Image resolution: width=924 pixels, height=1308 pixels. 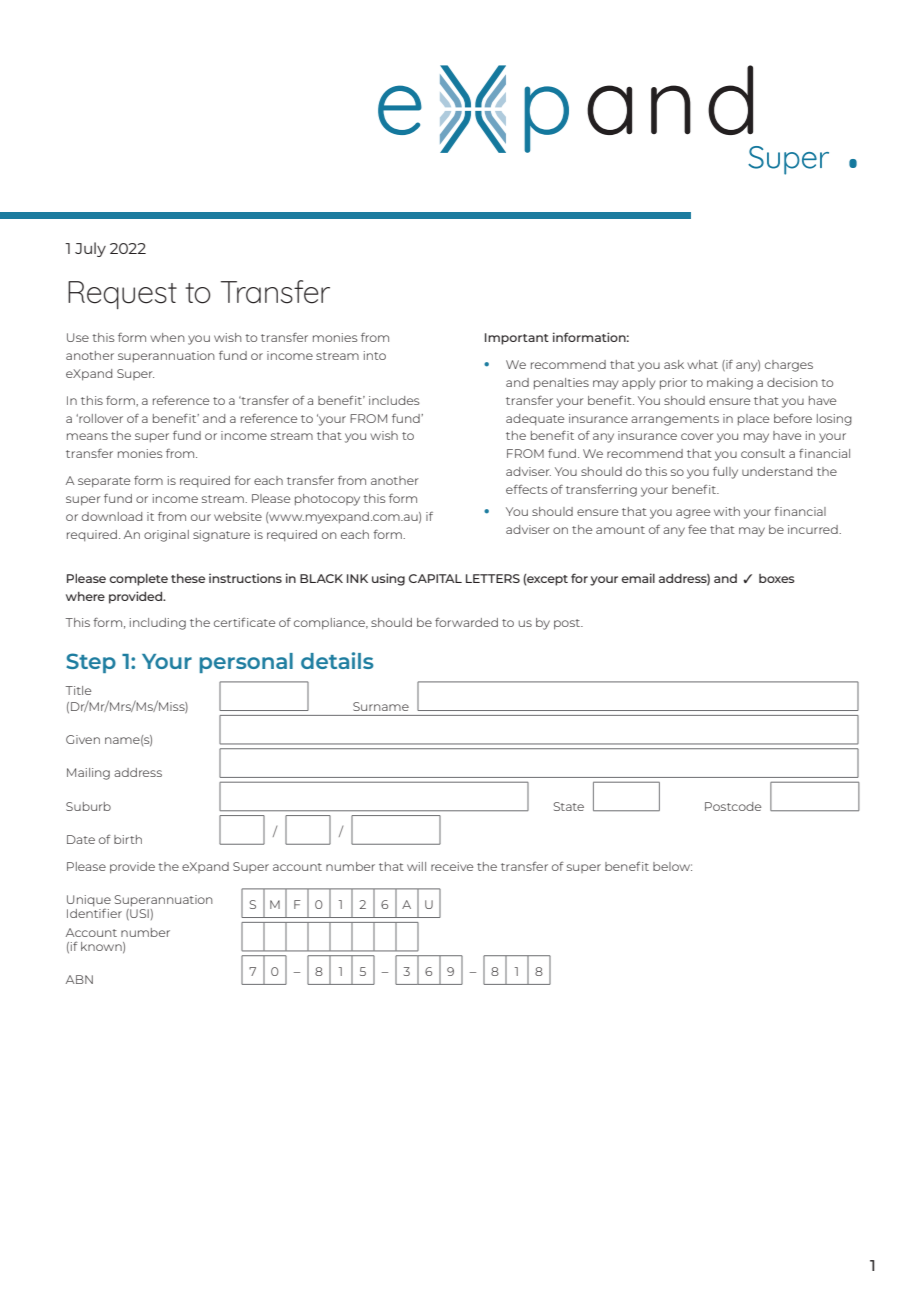 I want to click on details, so click(x=337, y=660).
